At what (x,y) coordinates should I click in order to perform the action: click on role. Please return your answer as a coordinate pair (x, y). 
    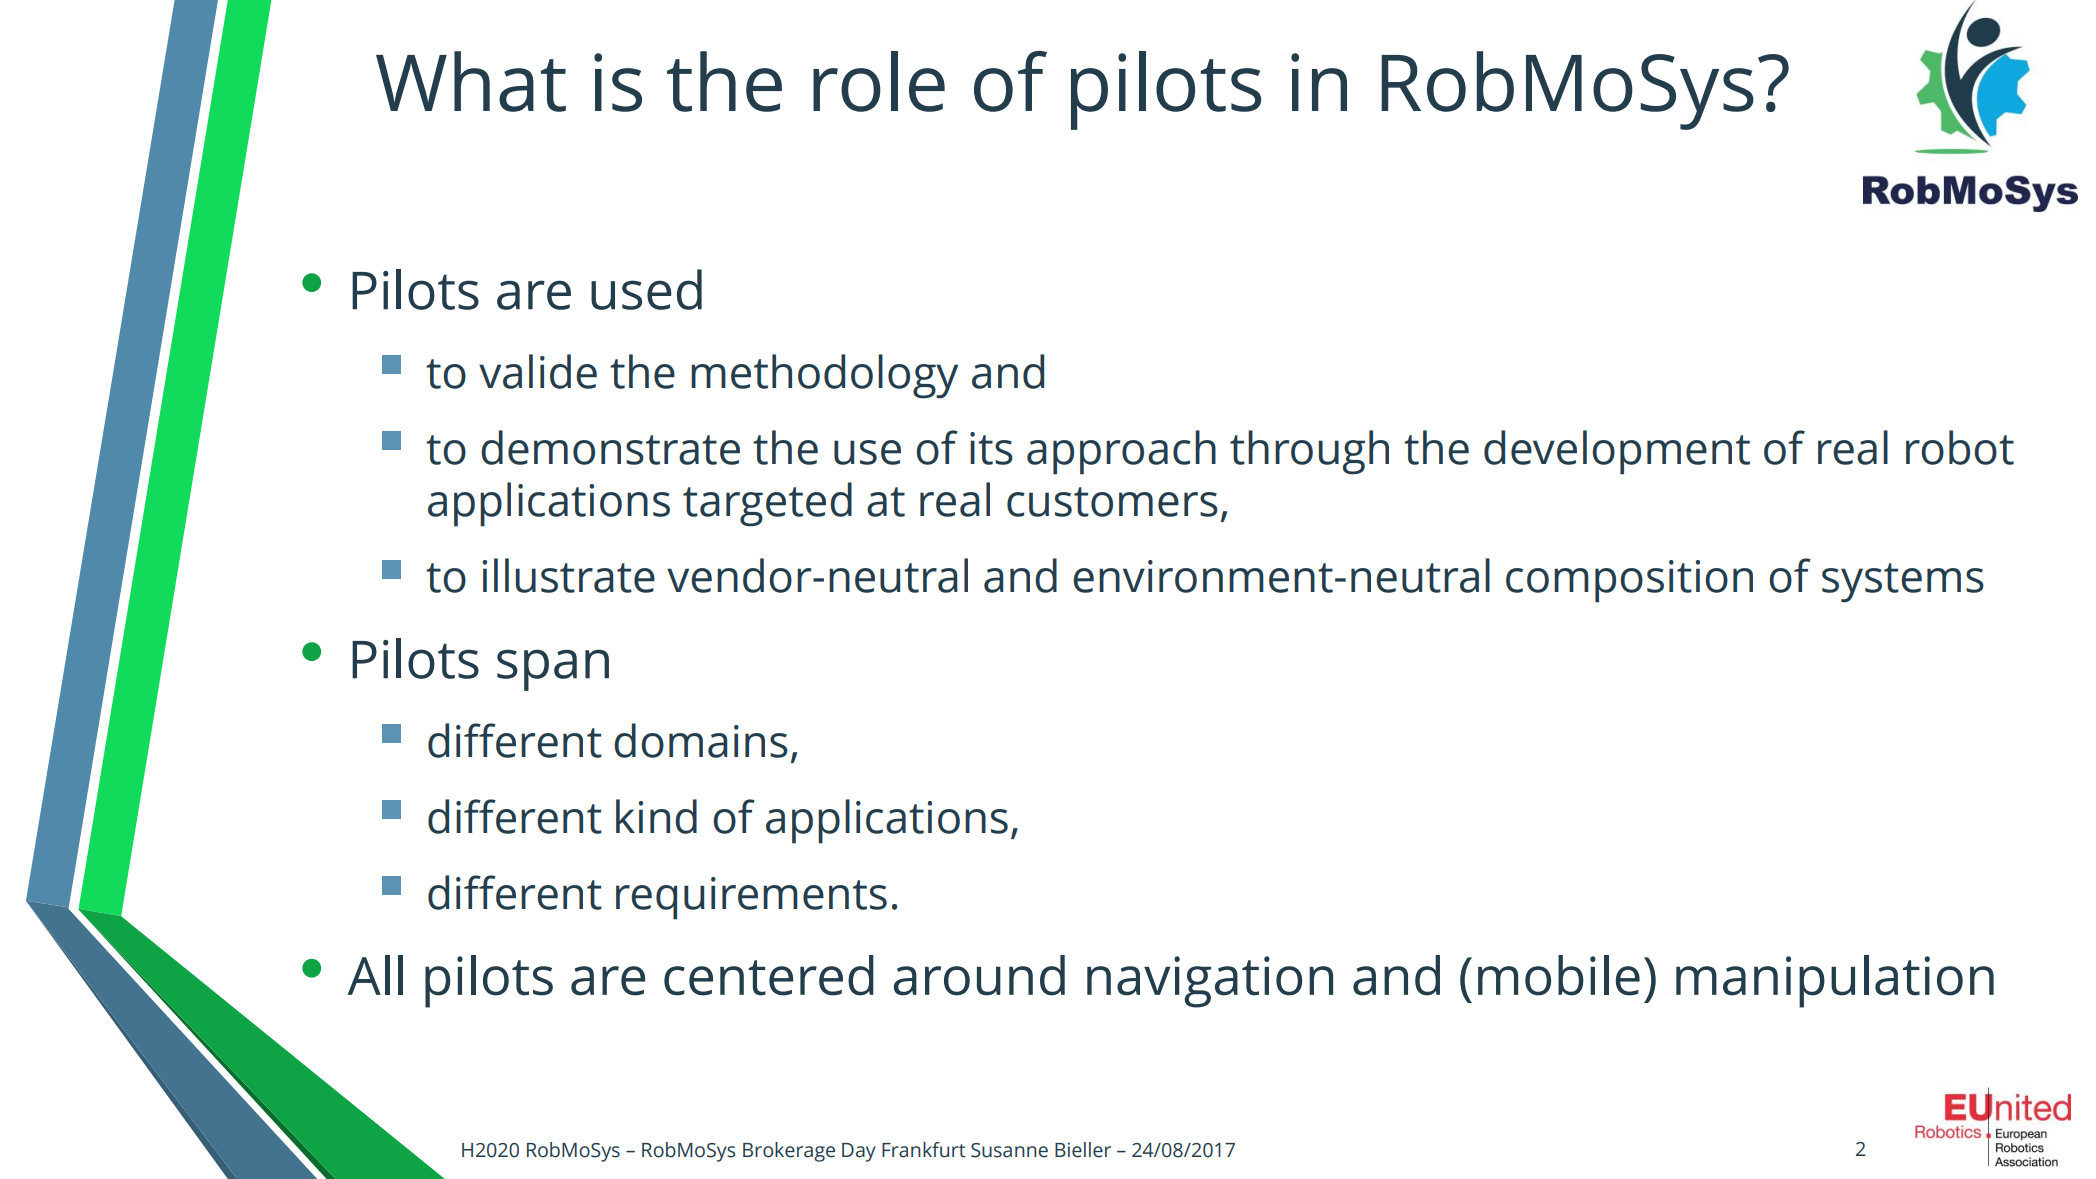
    Looking at the image, I should click on (879, 81).
